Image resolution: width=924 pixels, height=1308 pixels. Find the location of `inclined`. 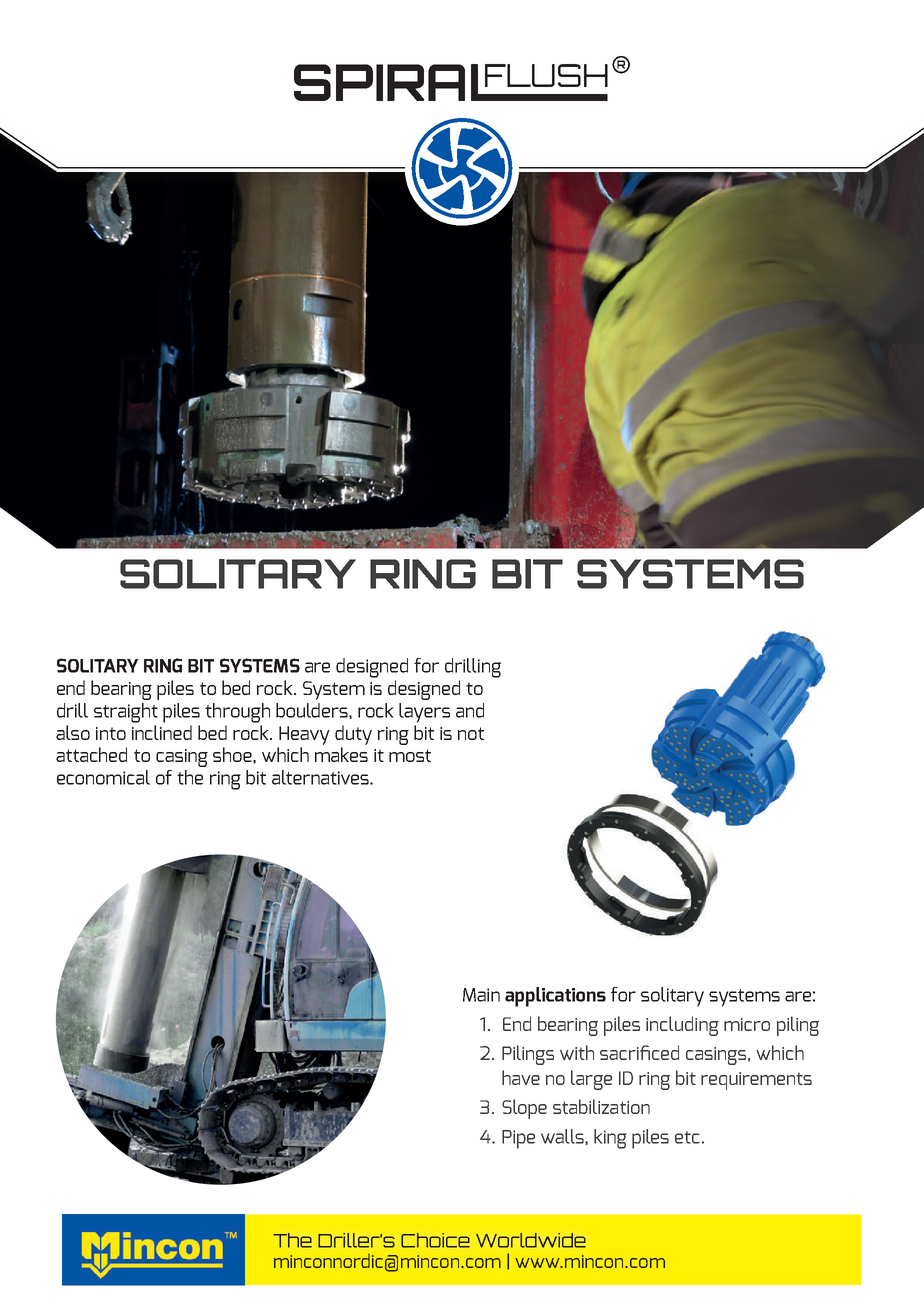

inclined is located at coordinates (162, 731).
